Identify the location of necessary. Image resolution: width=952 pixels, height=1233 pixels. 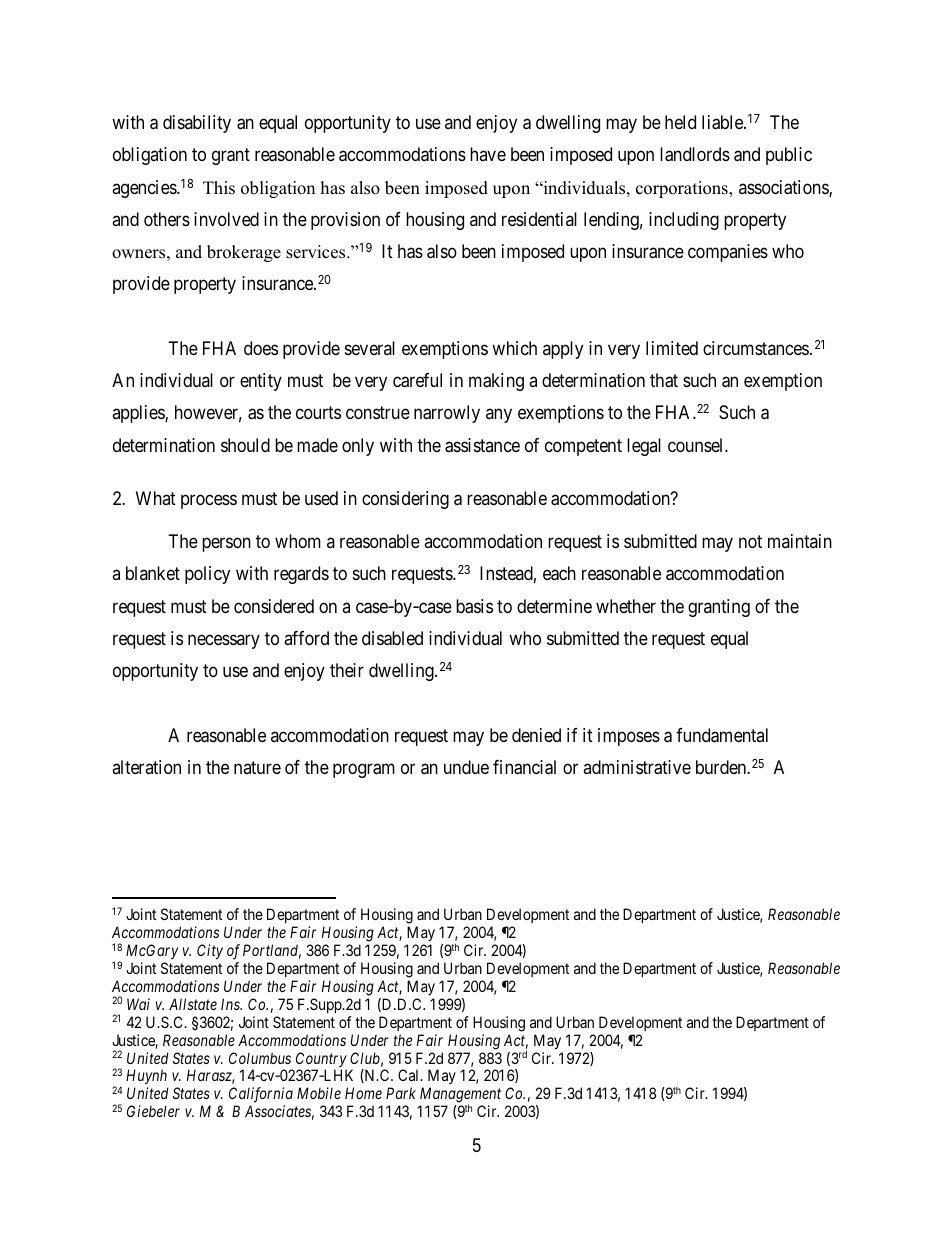
(224, 641).
